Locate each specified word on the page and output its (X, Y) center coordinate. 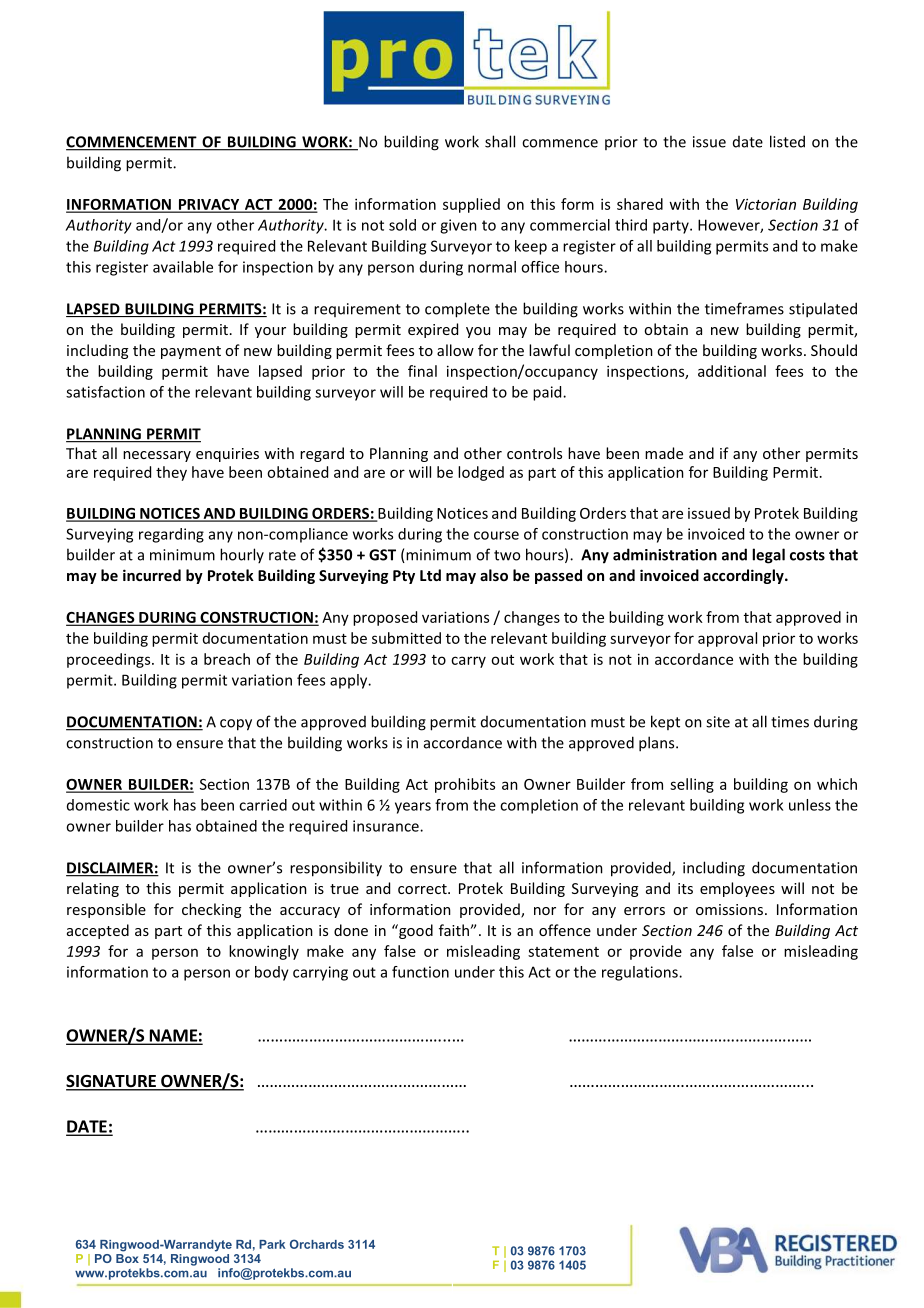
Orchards (317, 1244)
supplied (471, 205)
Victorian (766, 204)
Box (127, 1257)
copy (236, 725)
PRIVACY (209, 205)
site (718, 722)
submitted (406, 638)
